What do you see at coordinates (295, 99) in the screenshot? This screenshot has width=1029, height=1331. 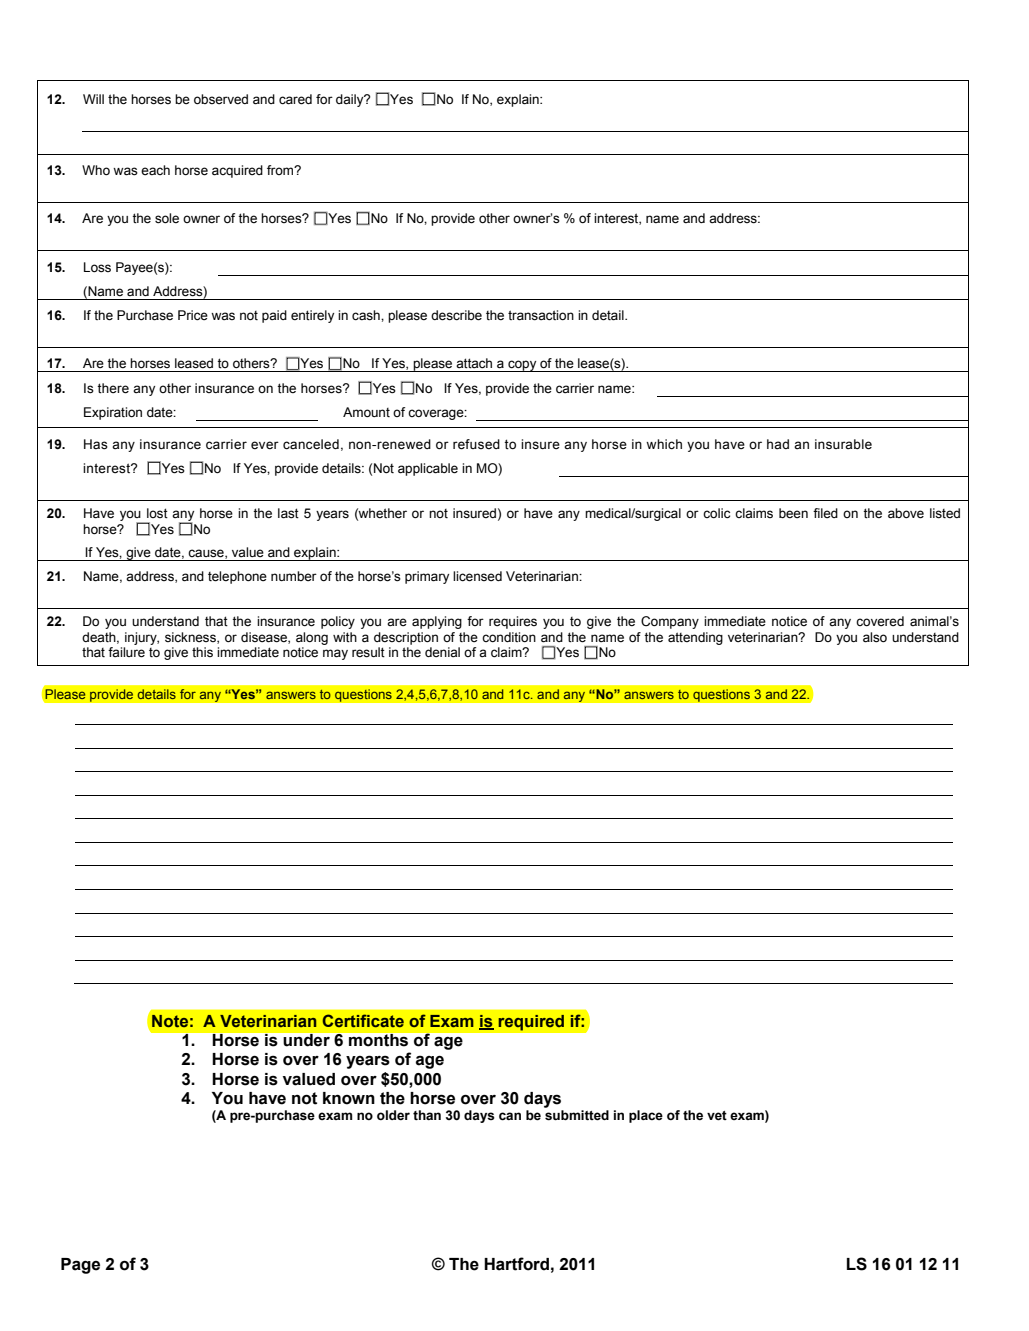 I see `cared` at bounding box center [295, 99].
